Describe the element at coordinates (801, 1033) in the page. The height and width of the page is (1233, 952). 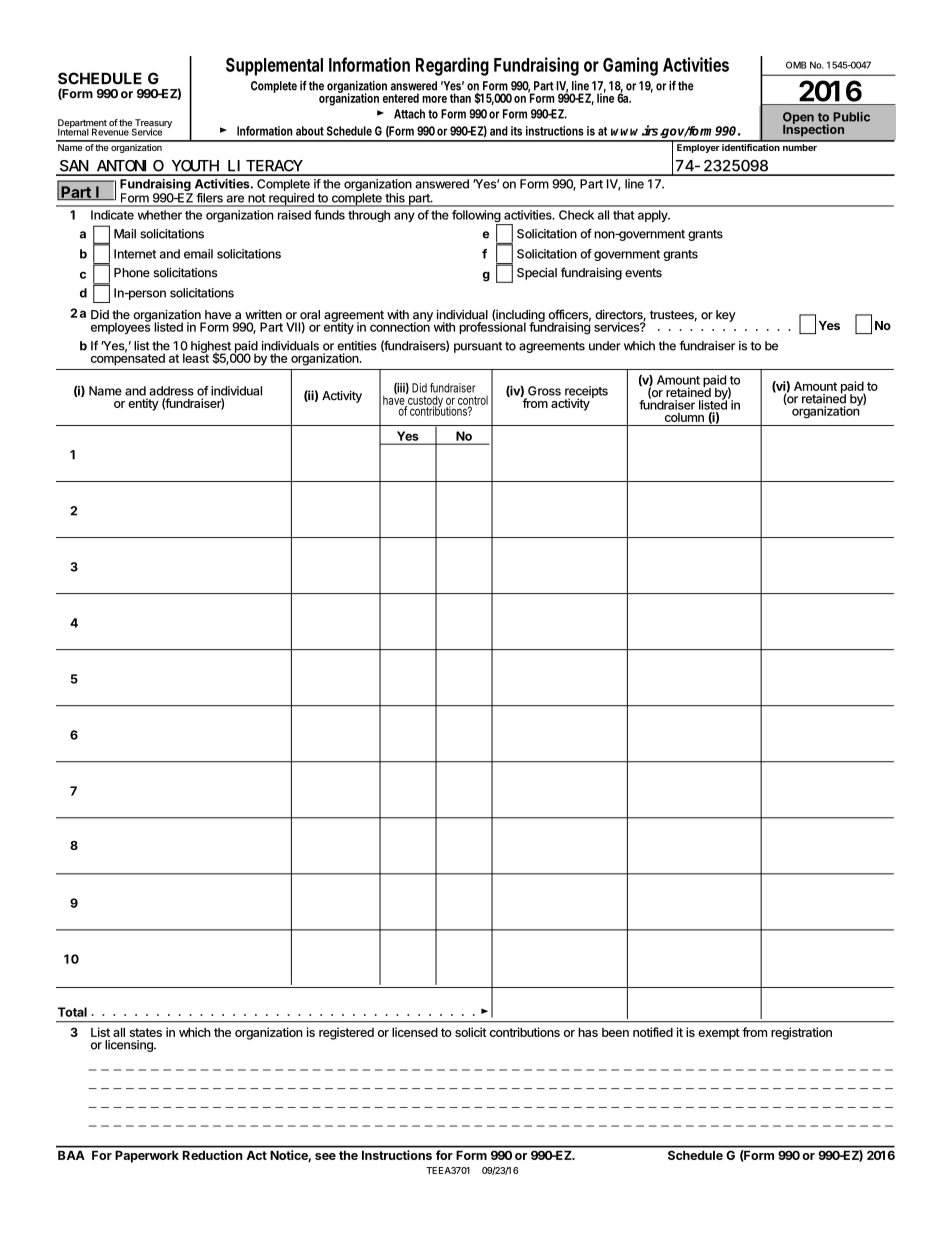
I see `registration` at that location.
